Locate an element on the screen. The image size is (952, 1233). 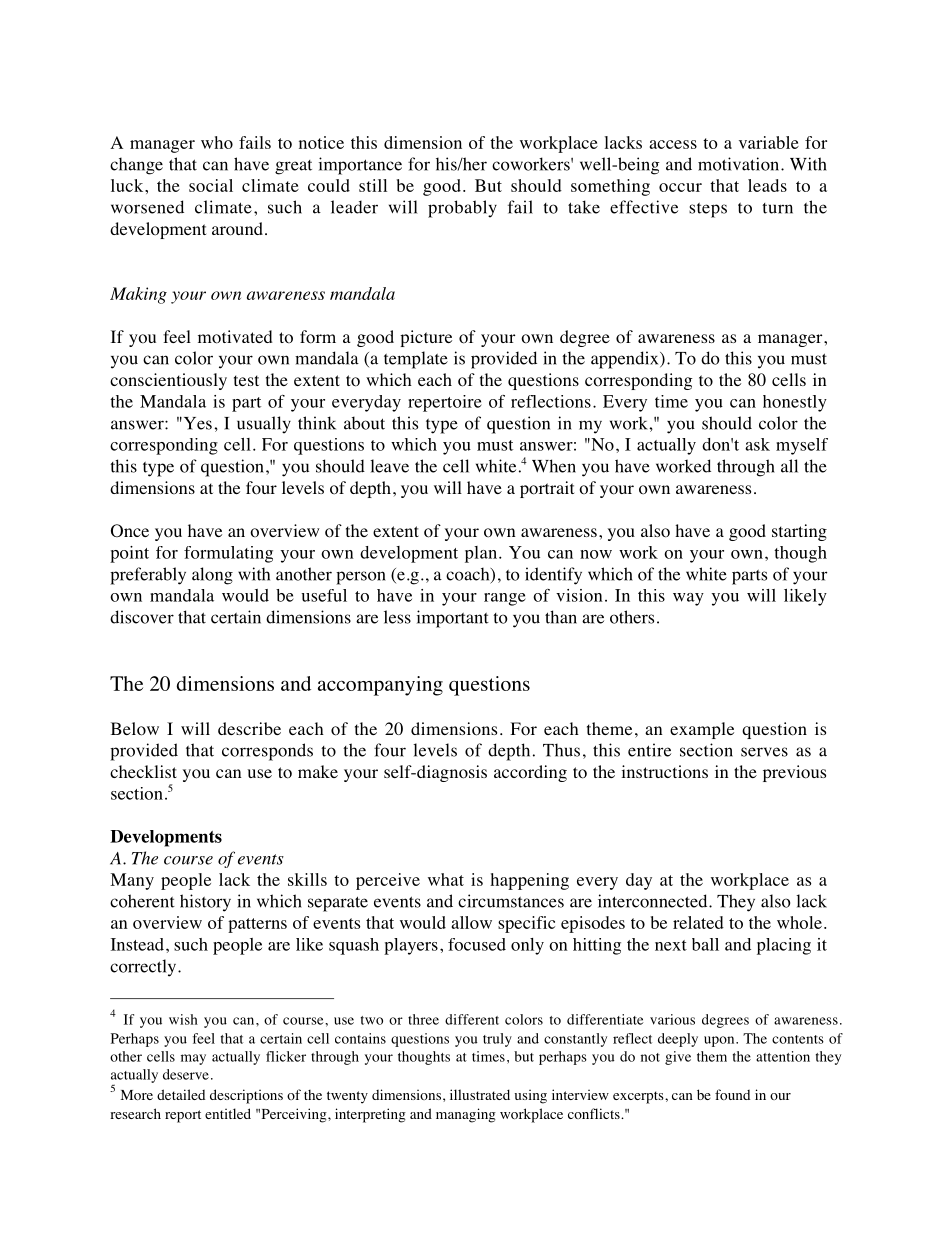
deserve is located at coordinates (186, 1074).
